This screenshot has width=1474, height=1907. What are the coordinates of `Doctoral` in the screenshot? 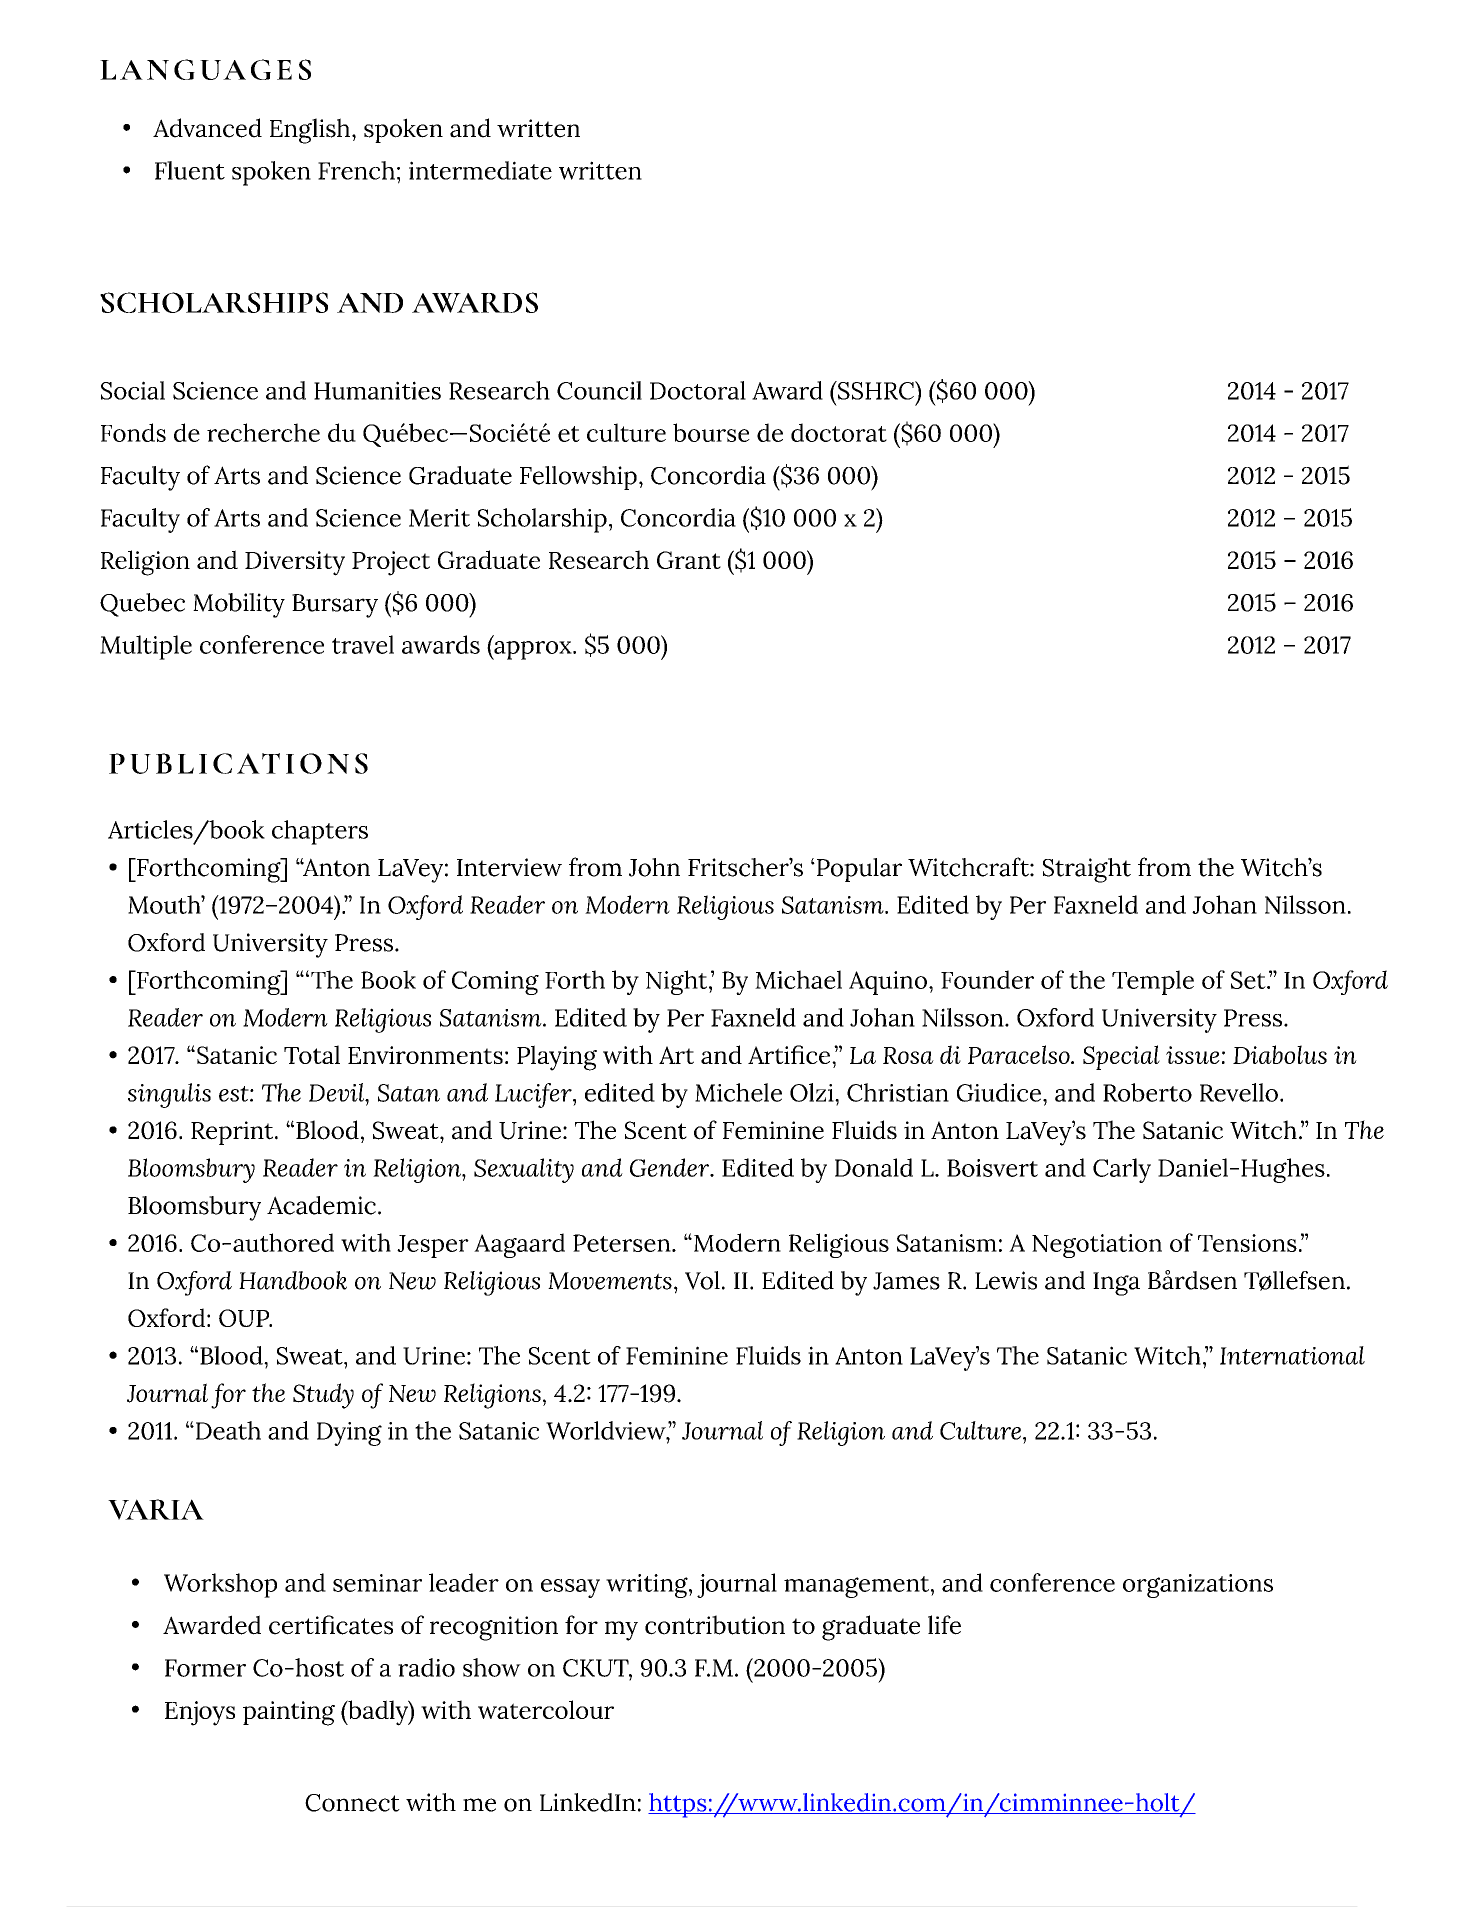 It's located at (698, 390).
